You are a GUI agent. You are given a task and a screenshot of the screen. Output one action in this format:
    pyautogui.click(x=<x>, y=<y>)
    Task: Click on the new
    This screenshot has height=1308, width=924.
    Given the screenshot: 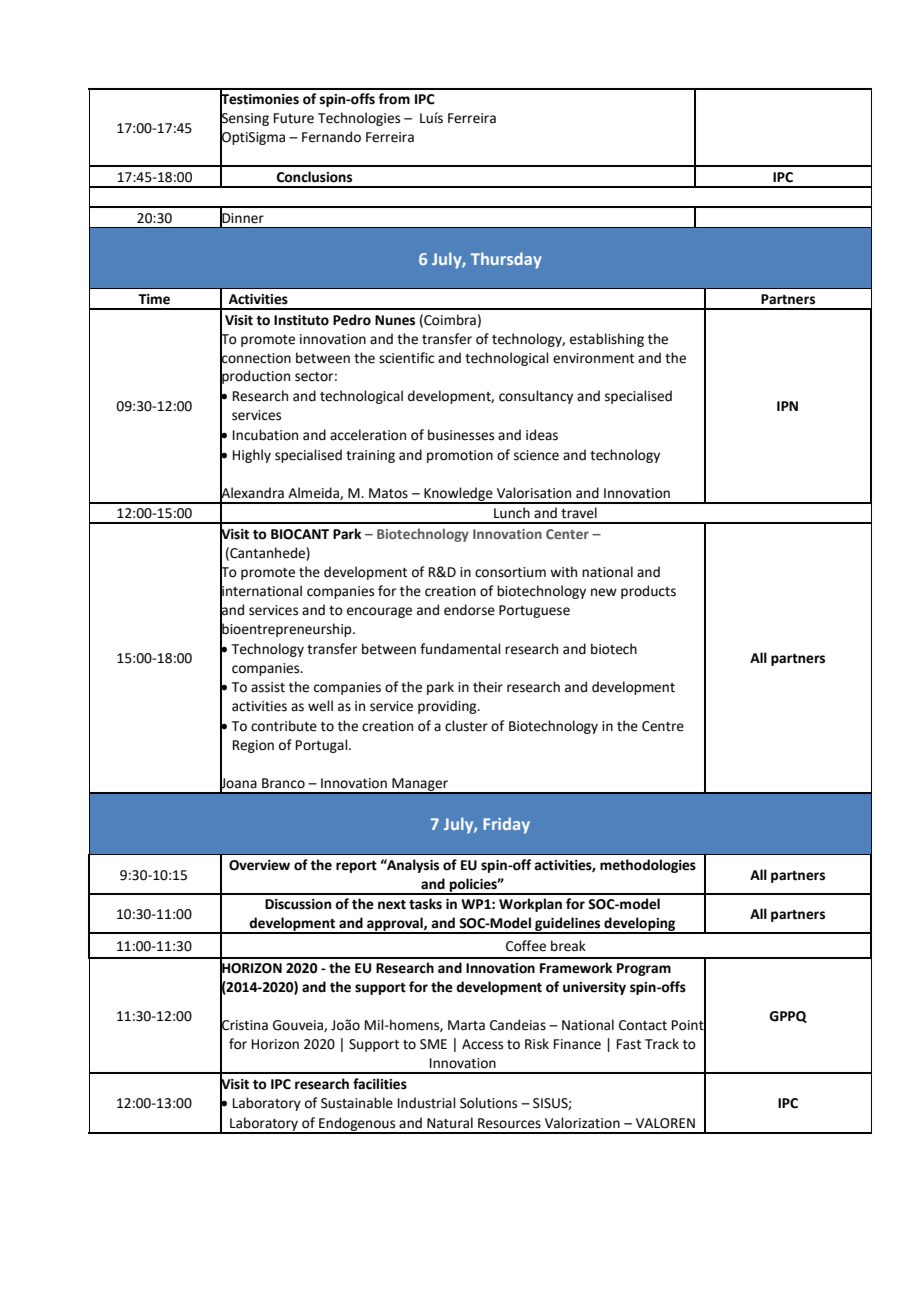 What is the action you would take?
    pyautogui.click(x=604, y=592)
